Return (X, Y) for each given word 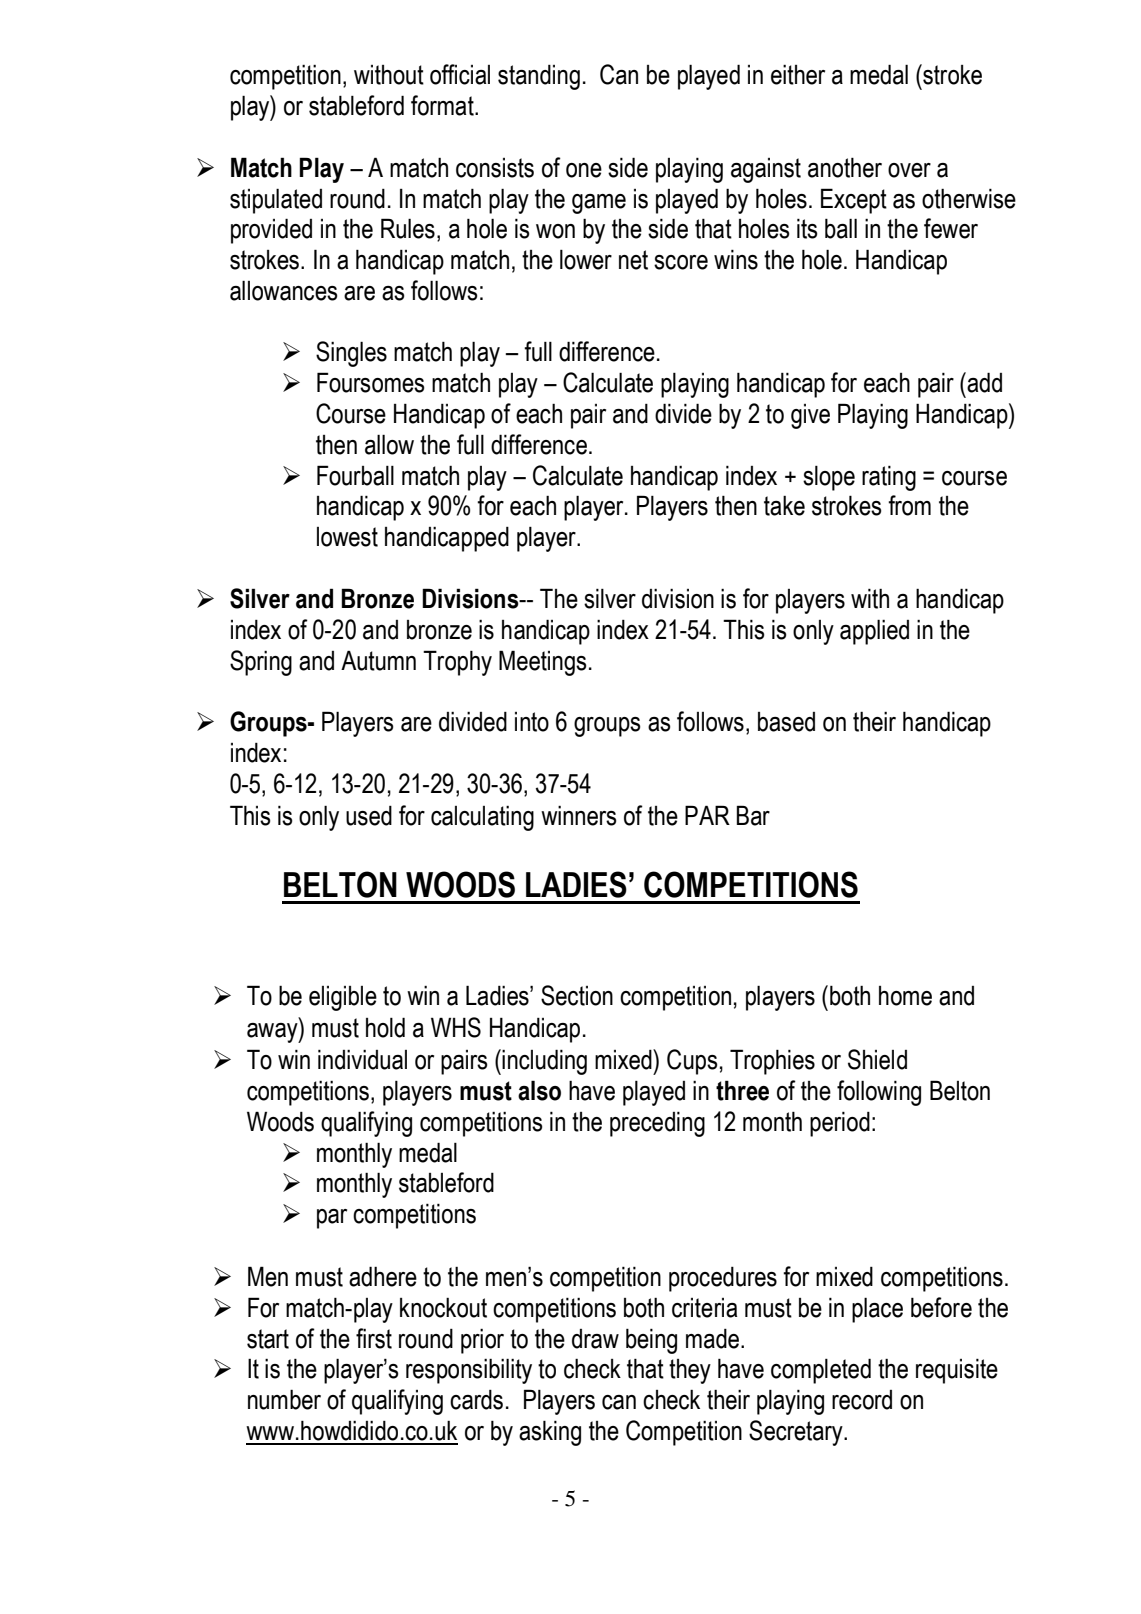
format (443, 105)
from (909, 505)
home (905, 996)
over (909, 170)
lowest (347, 537)
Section (577, 995)
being (651, 1341)
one (584, 170)
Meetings (543, 663)
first (374, 1338)
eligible (343, 998)
